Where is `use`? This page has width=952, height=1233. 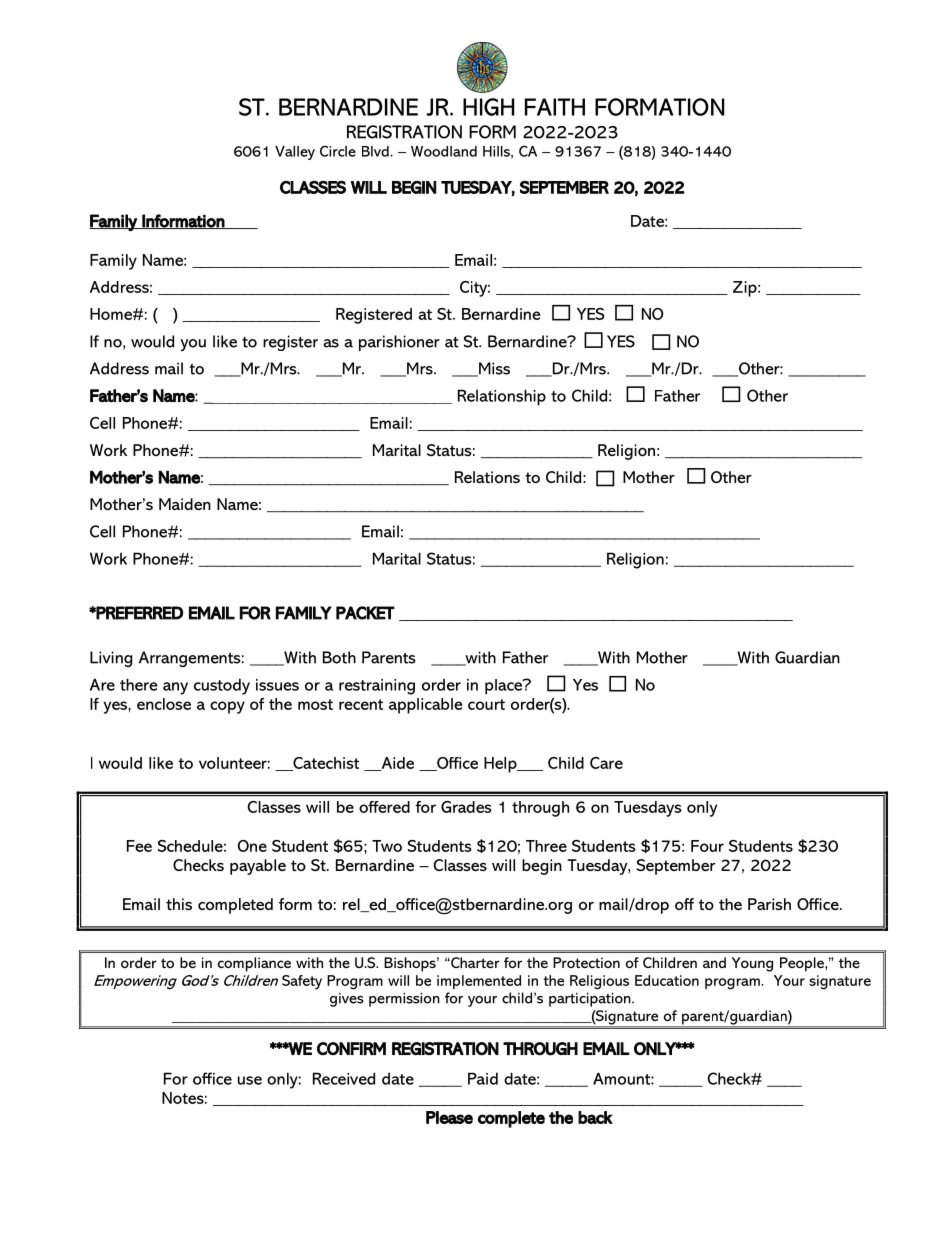 use is located at coordinates (250, 1080).
